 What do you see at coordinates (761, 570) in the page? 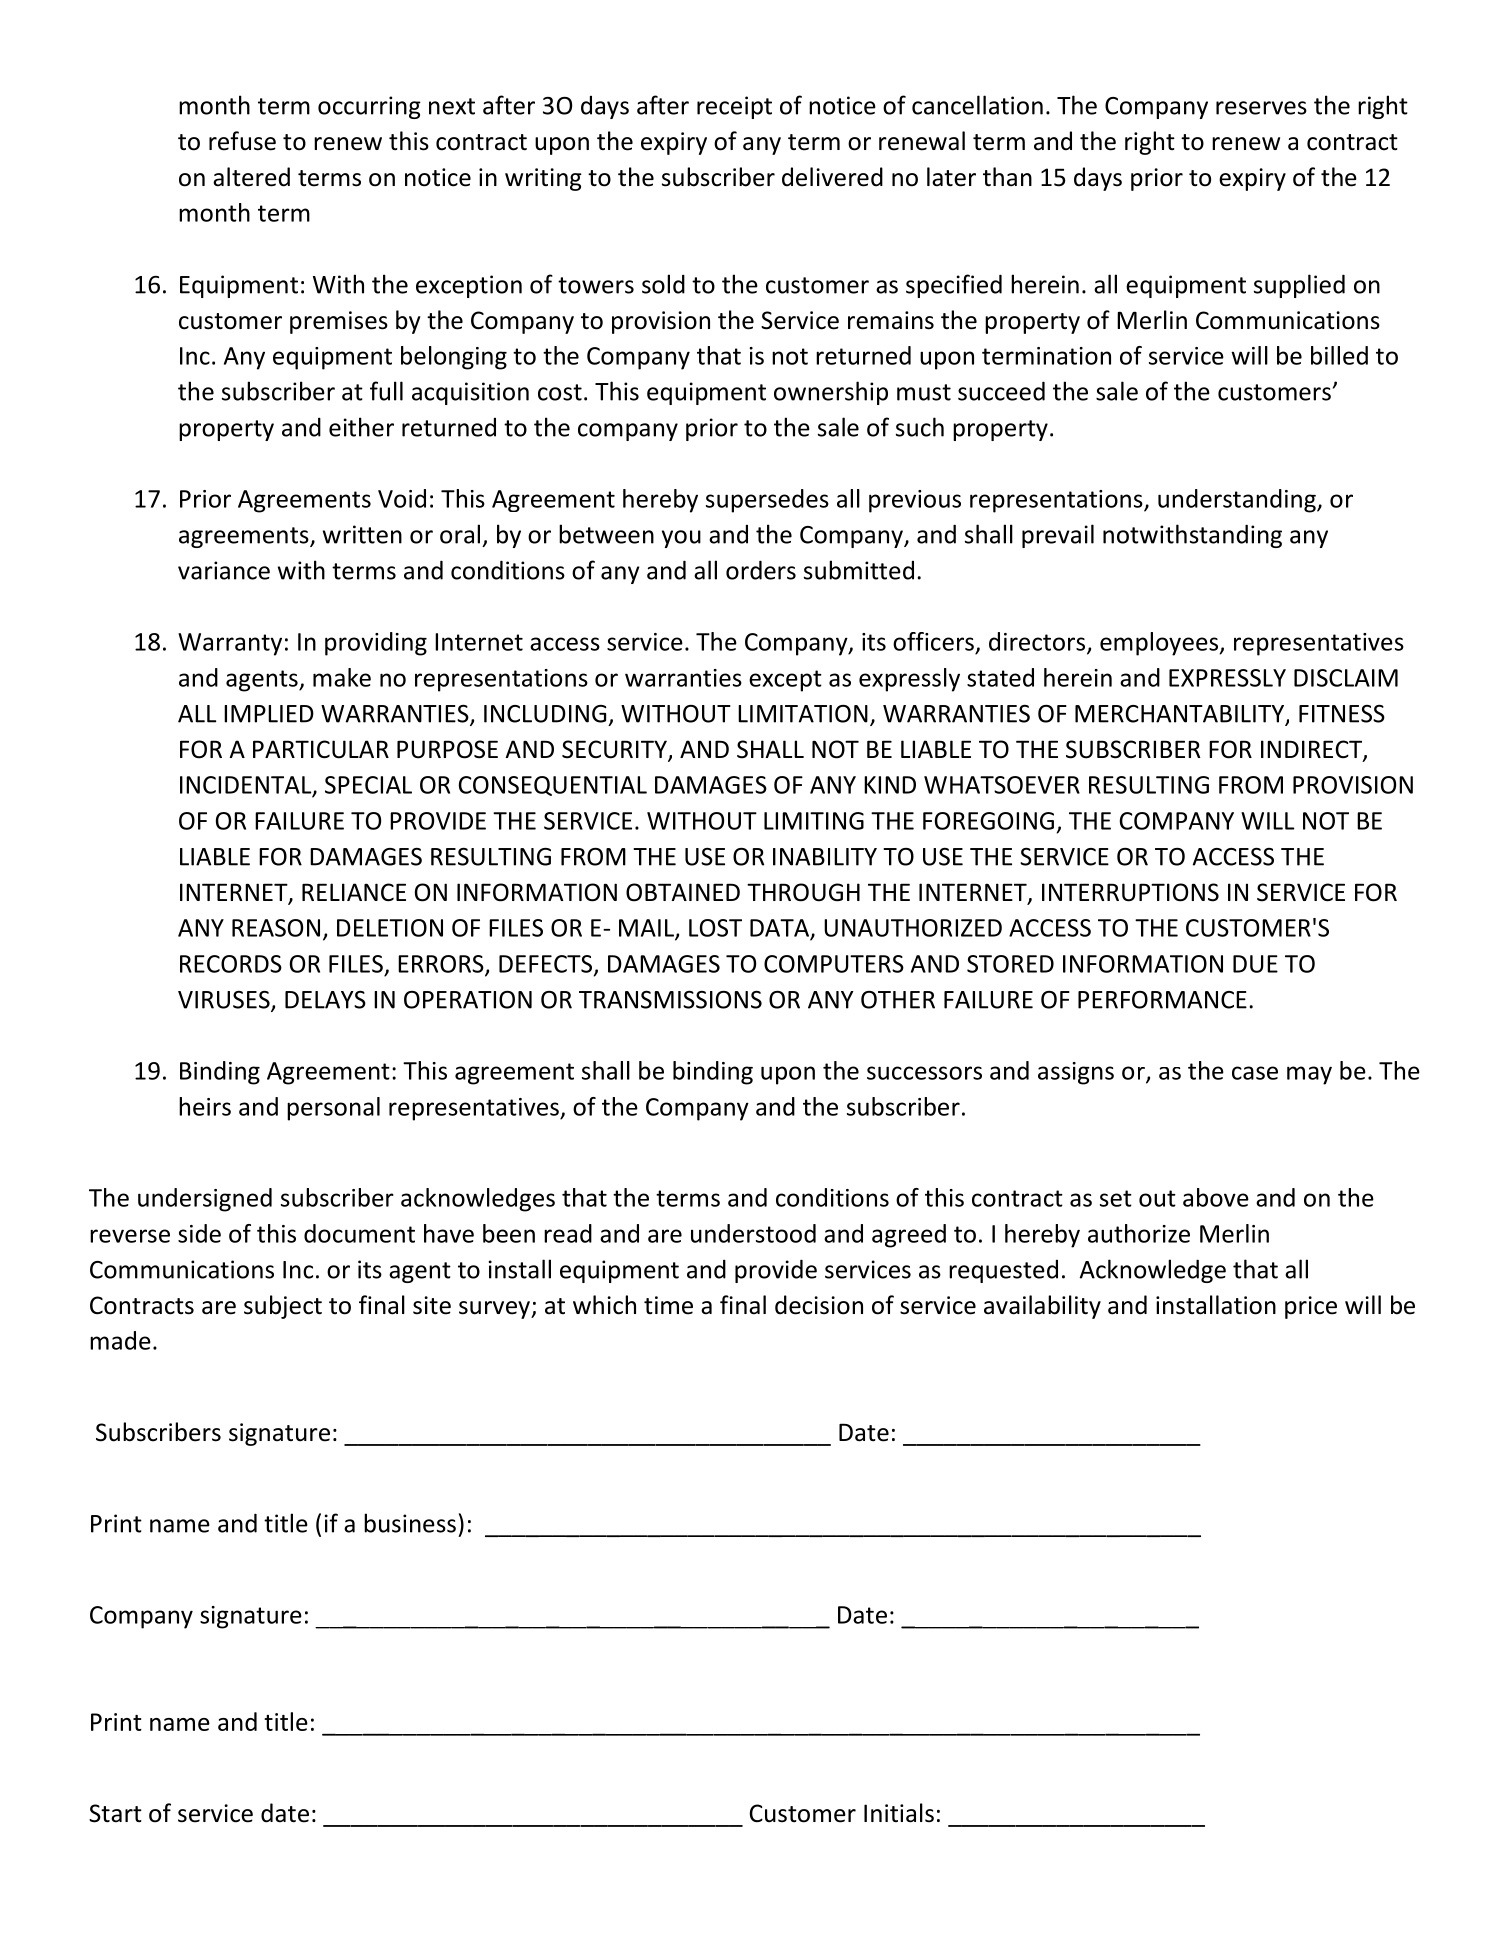
I see `orders` at bounding box center [761, 570].
